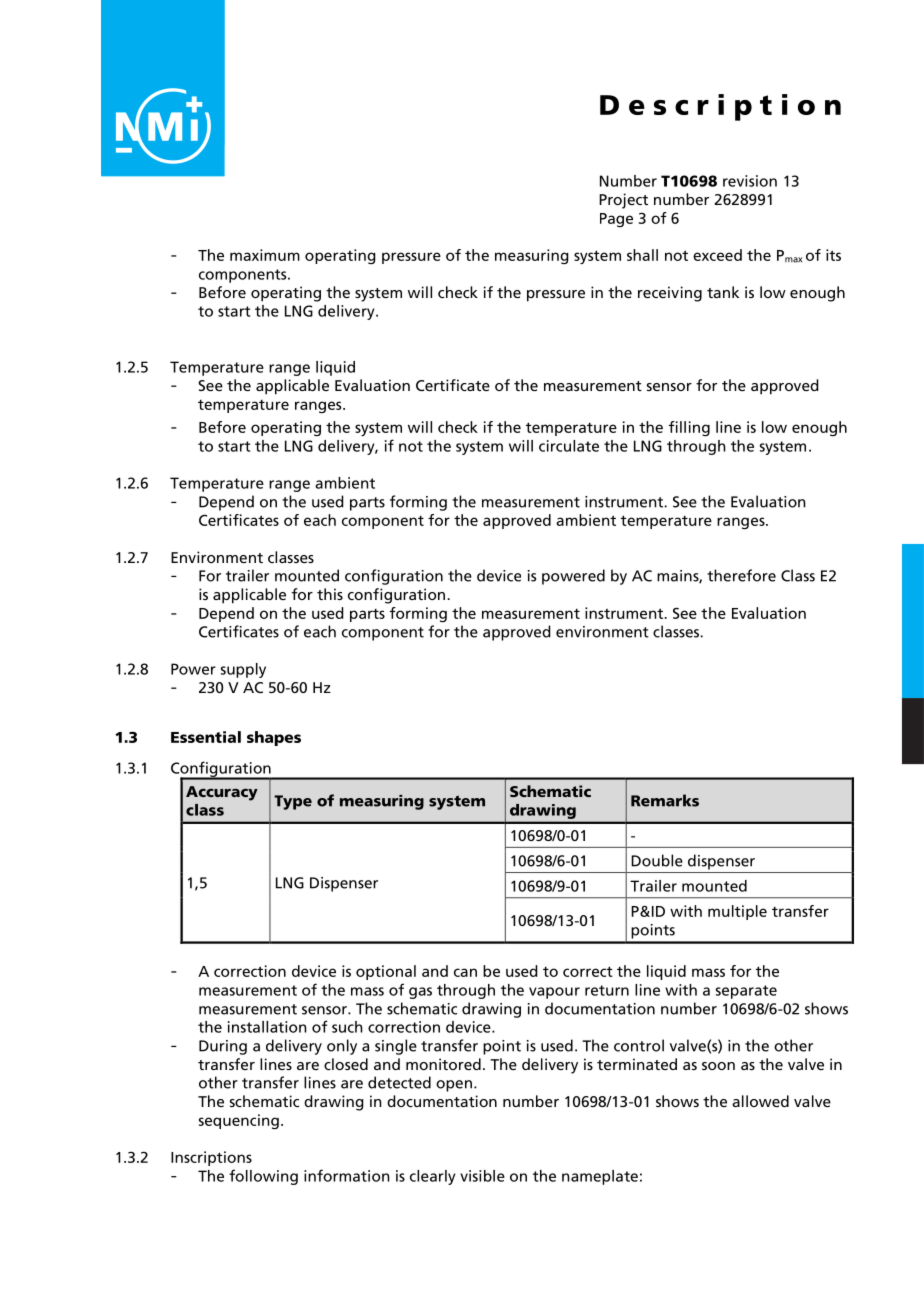  What do you see at coordinates (569, 446) in the document?
I see `circulate` at bounding box center [569, 446].
